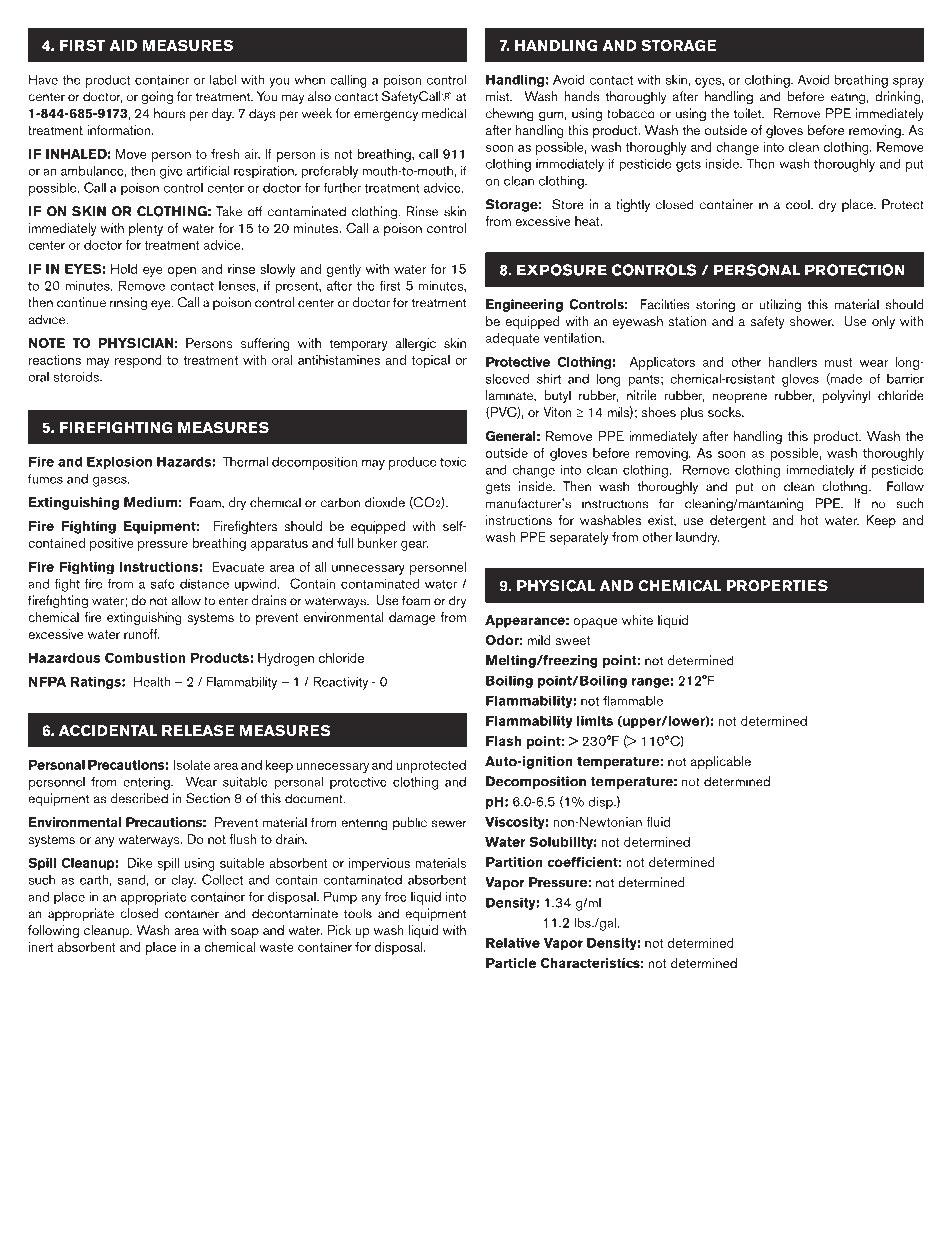 The image size is (952, 1233). What do you see at coordinates (128, 304) in the screenshot?
I see `rinsing` at bounding box center [128, 304].
